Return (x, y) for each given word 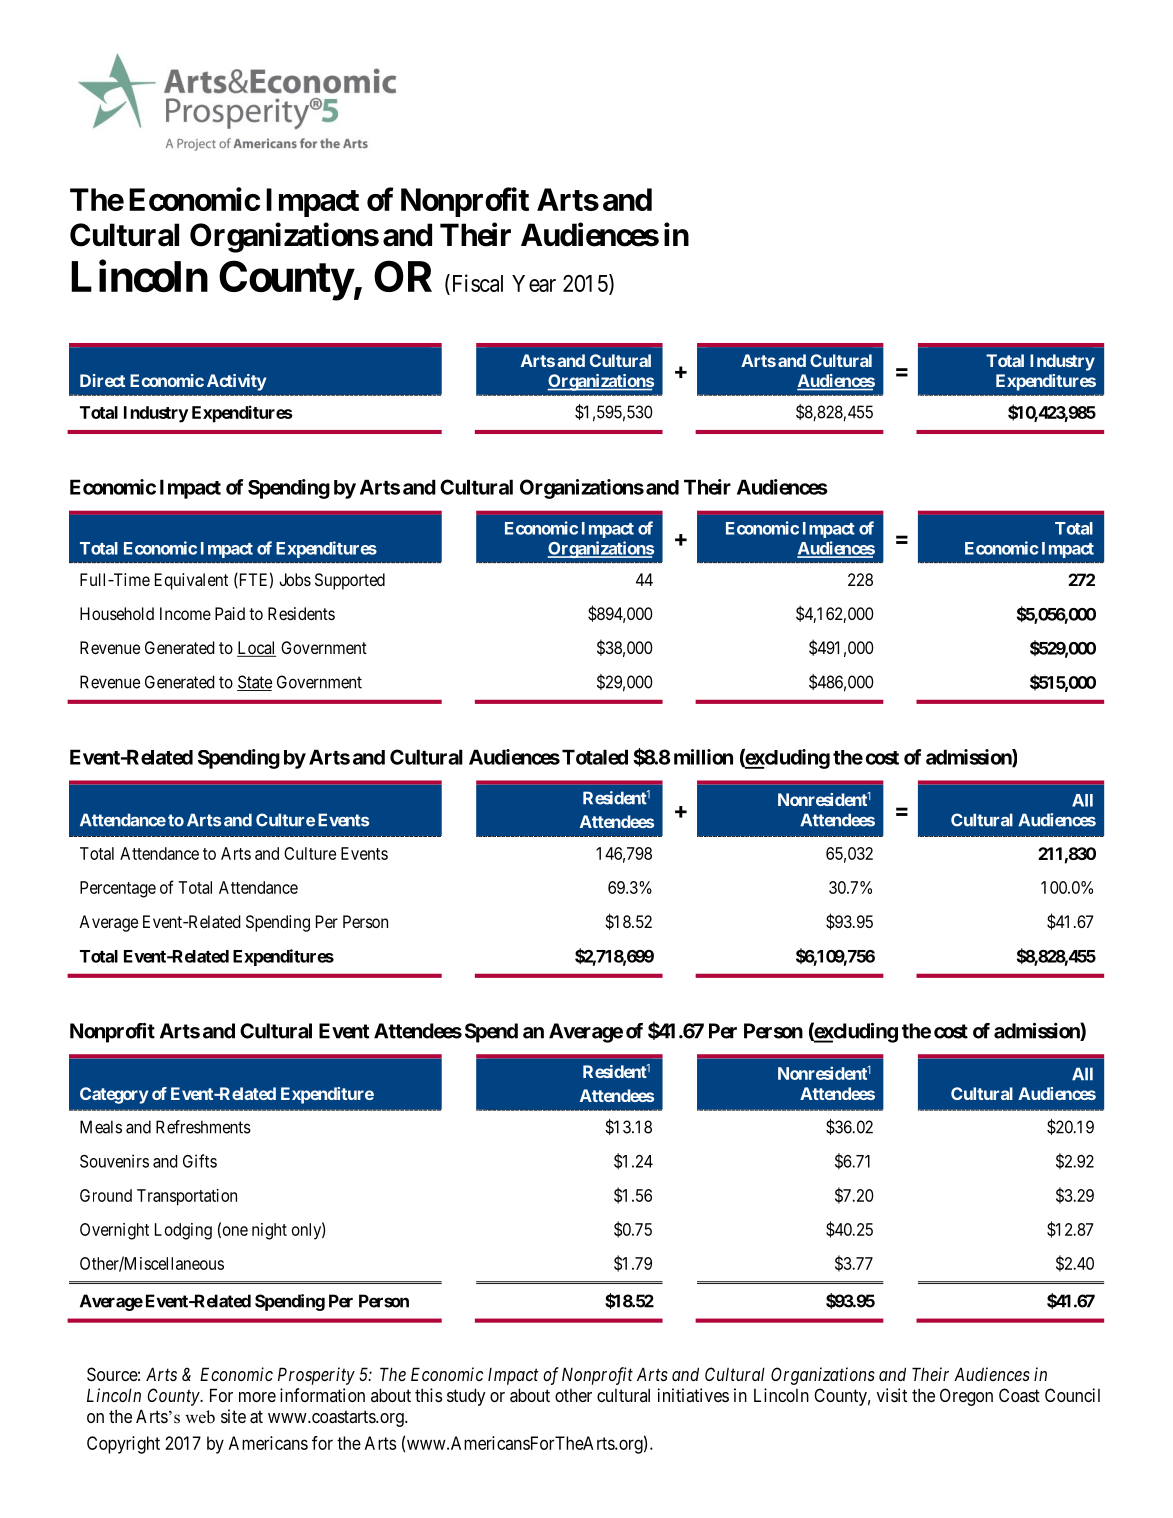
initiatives (693, 1395)
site (233, 1416)
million (703, 757)
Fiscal (476, 283)
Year (534, 283)
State (254, 683)
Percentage (118, 889)
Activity (236, 382)
